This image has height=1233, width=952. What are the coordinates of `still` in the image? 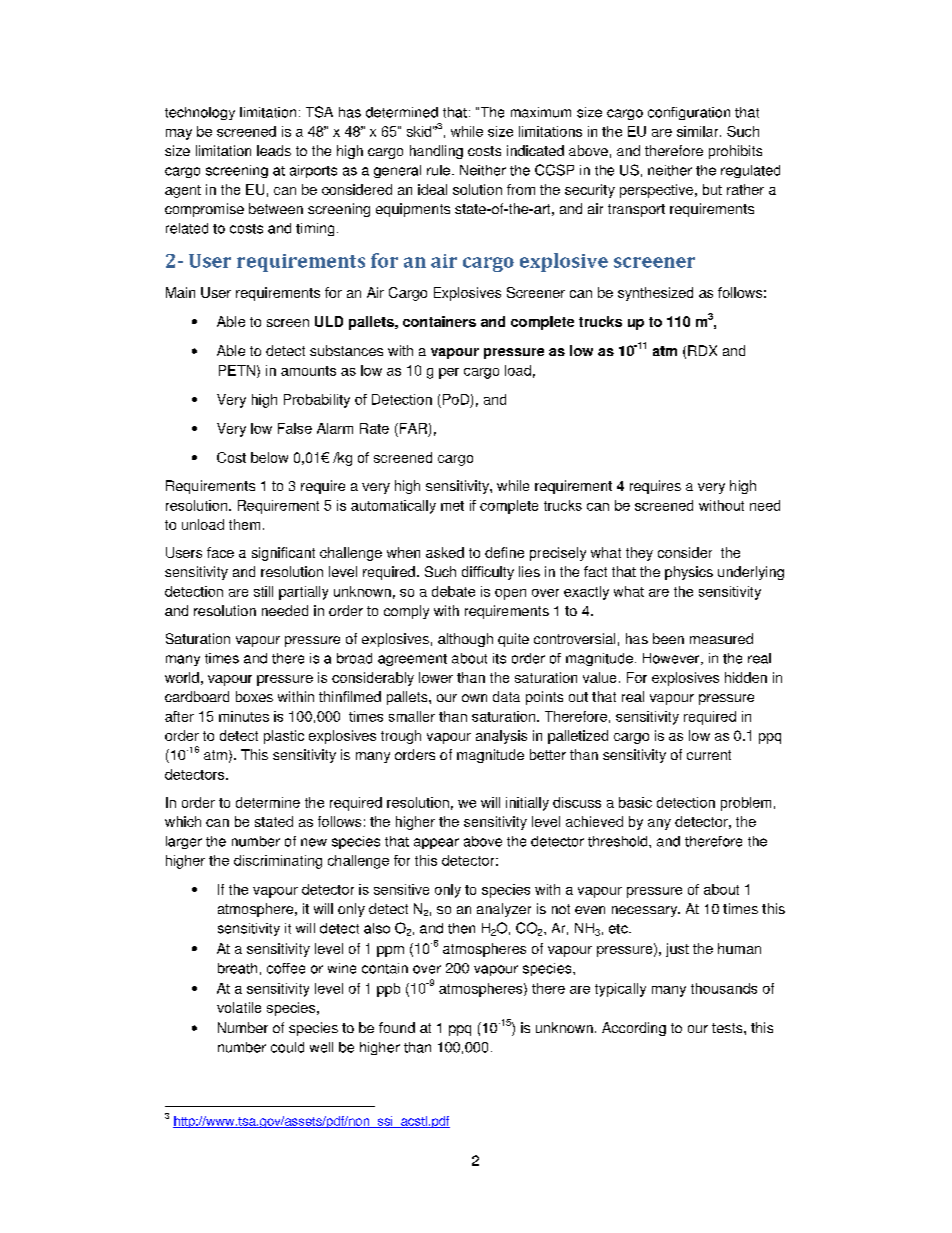 It's located at (263, 591).
